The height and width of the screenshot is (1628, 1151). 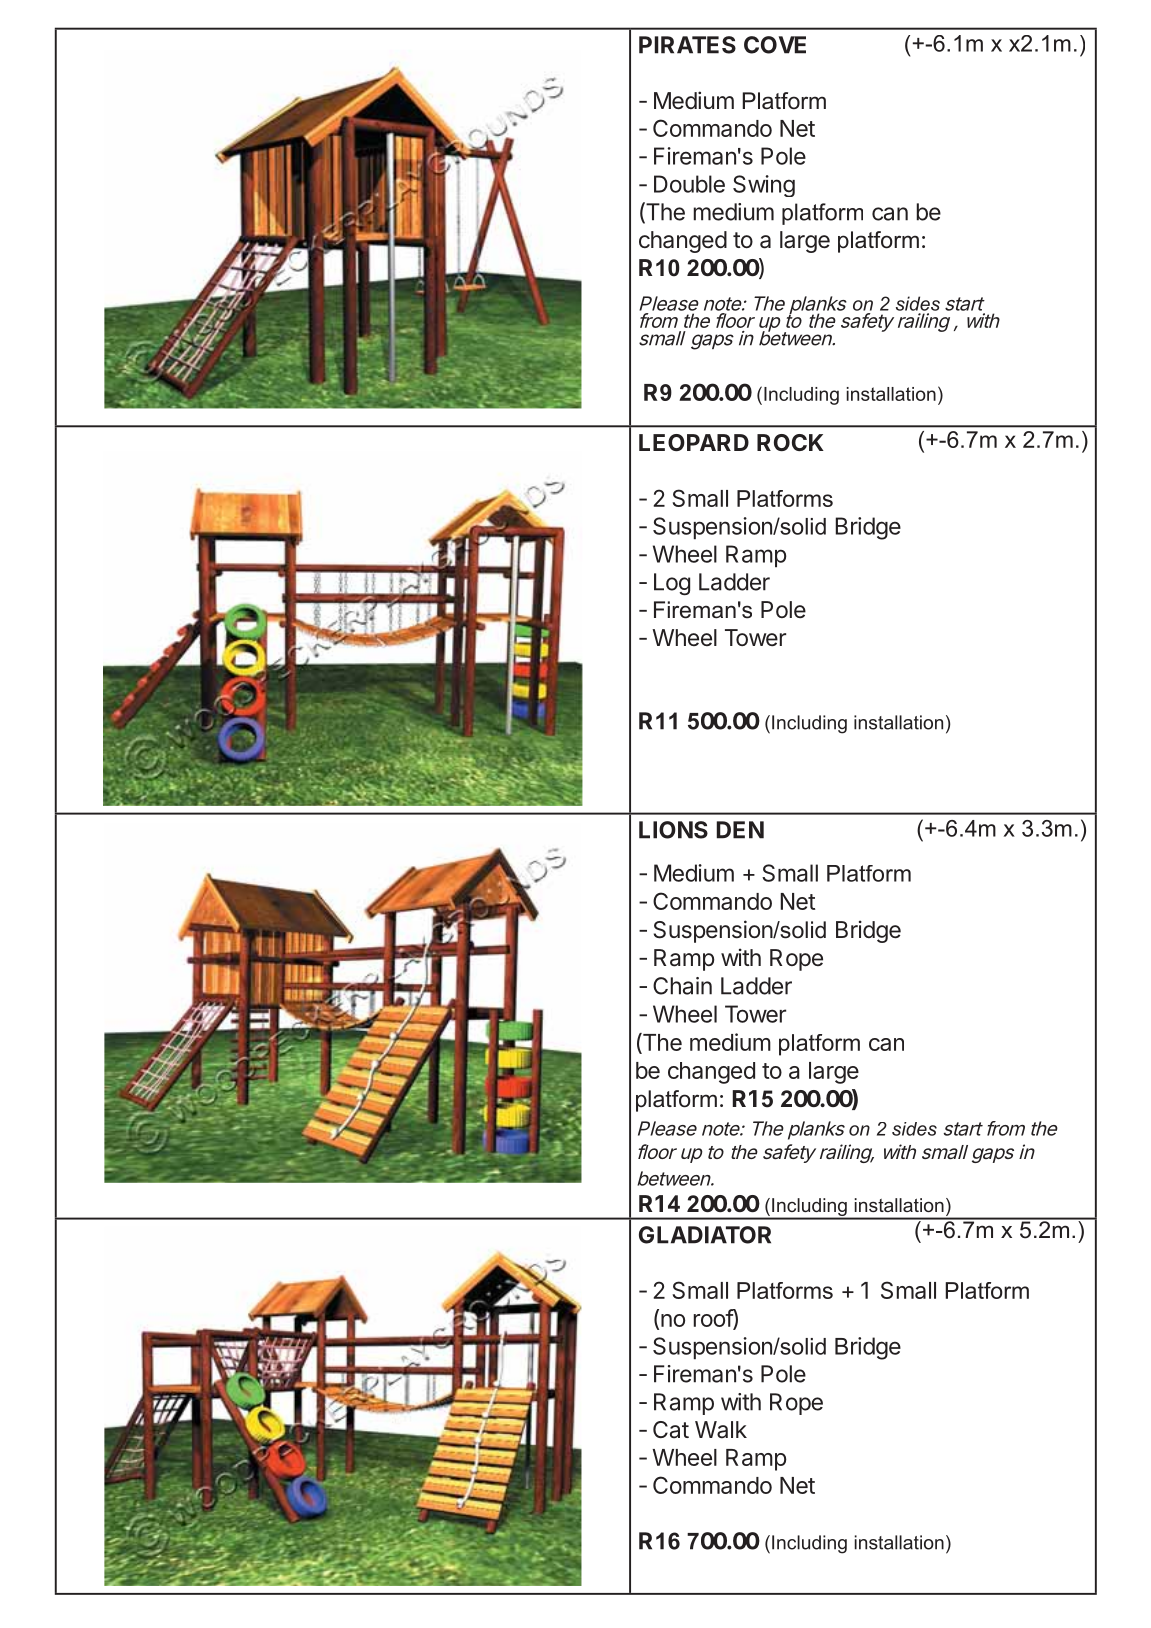 I want to click on Walk, so click(x=721, y=1430).
